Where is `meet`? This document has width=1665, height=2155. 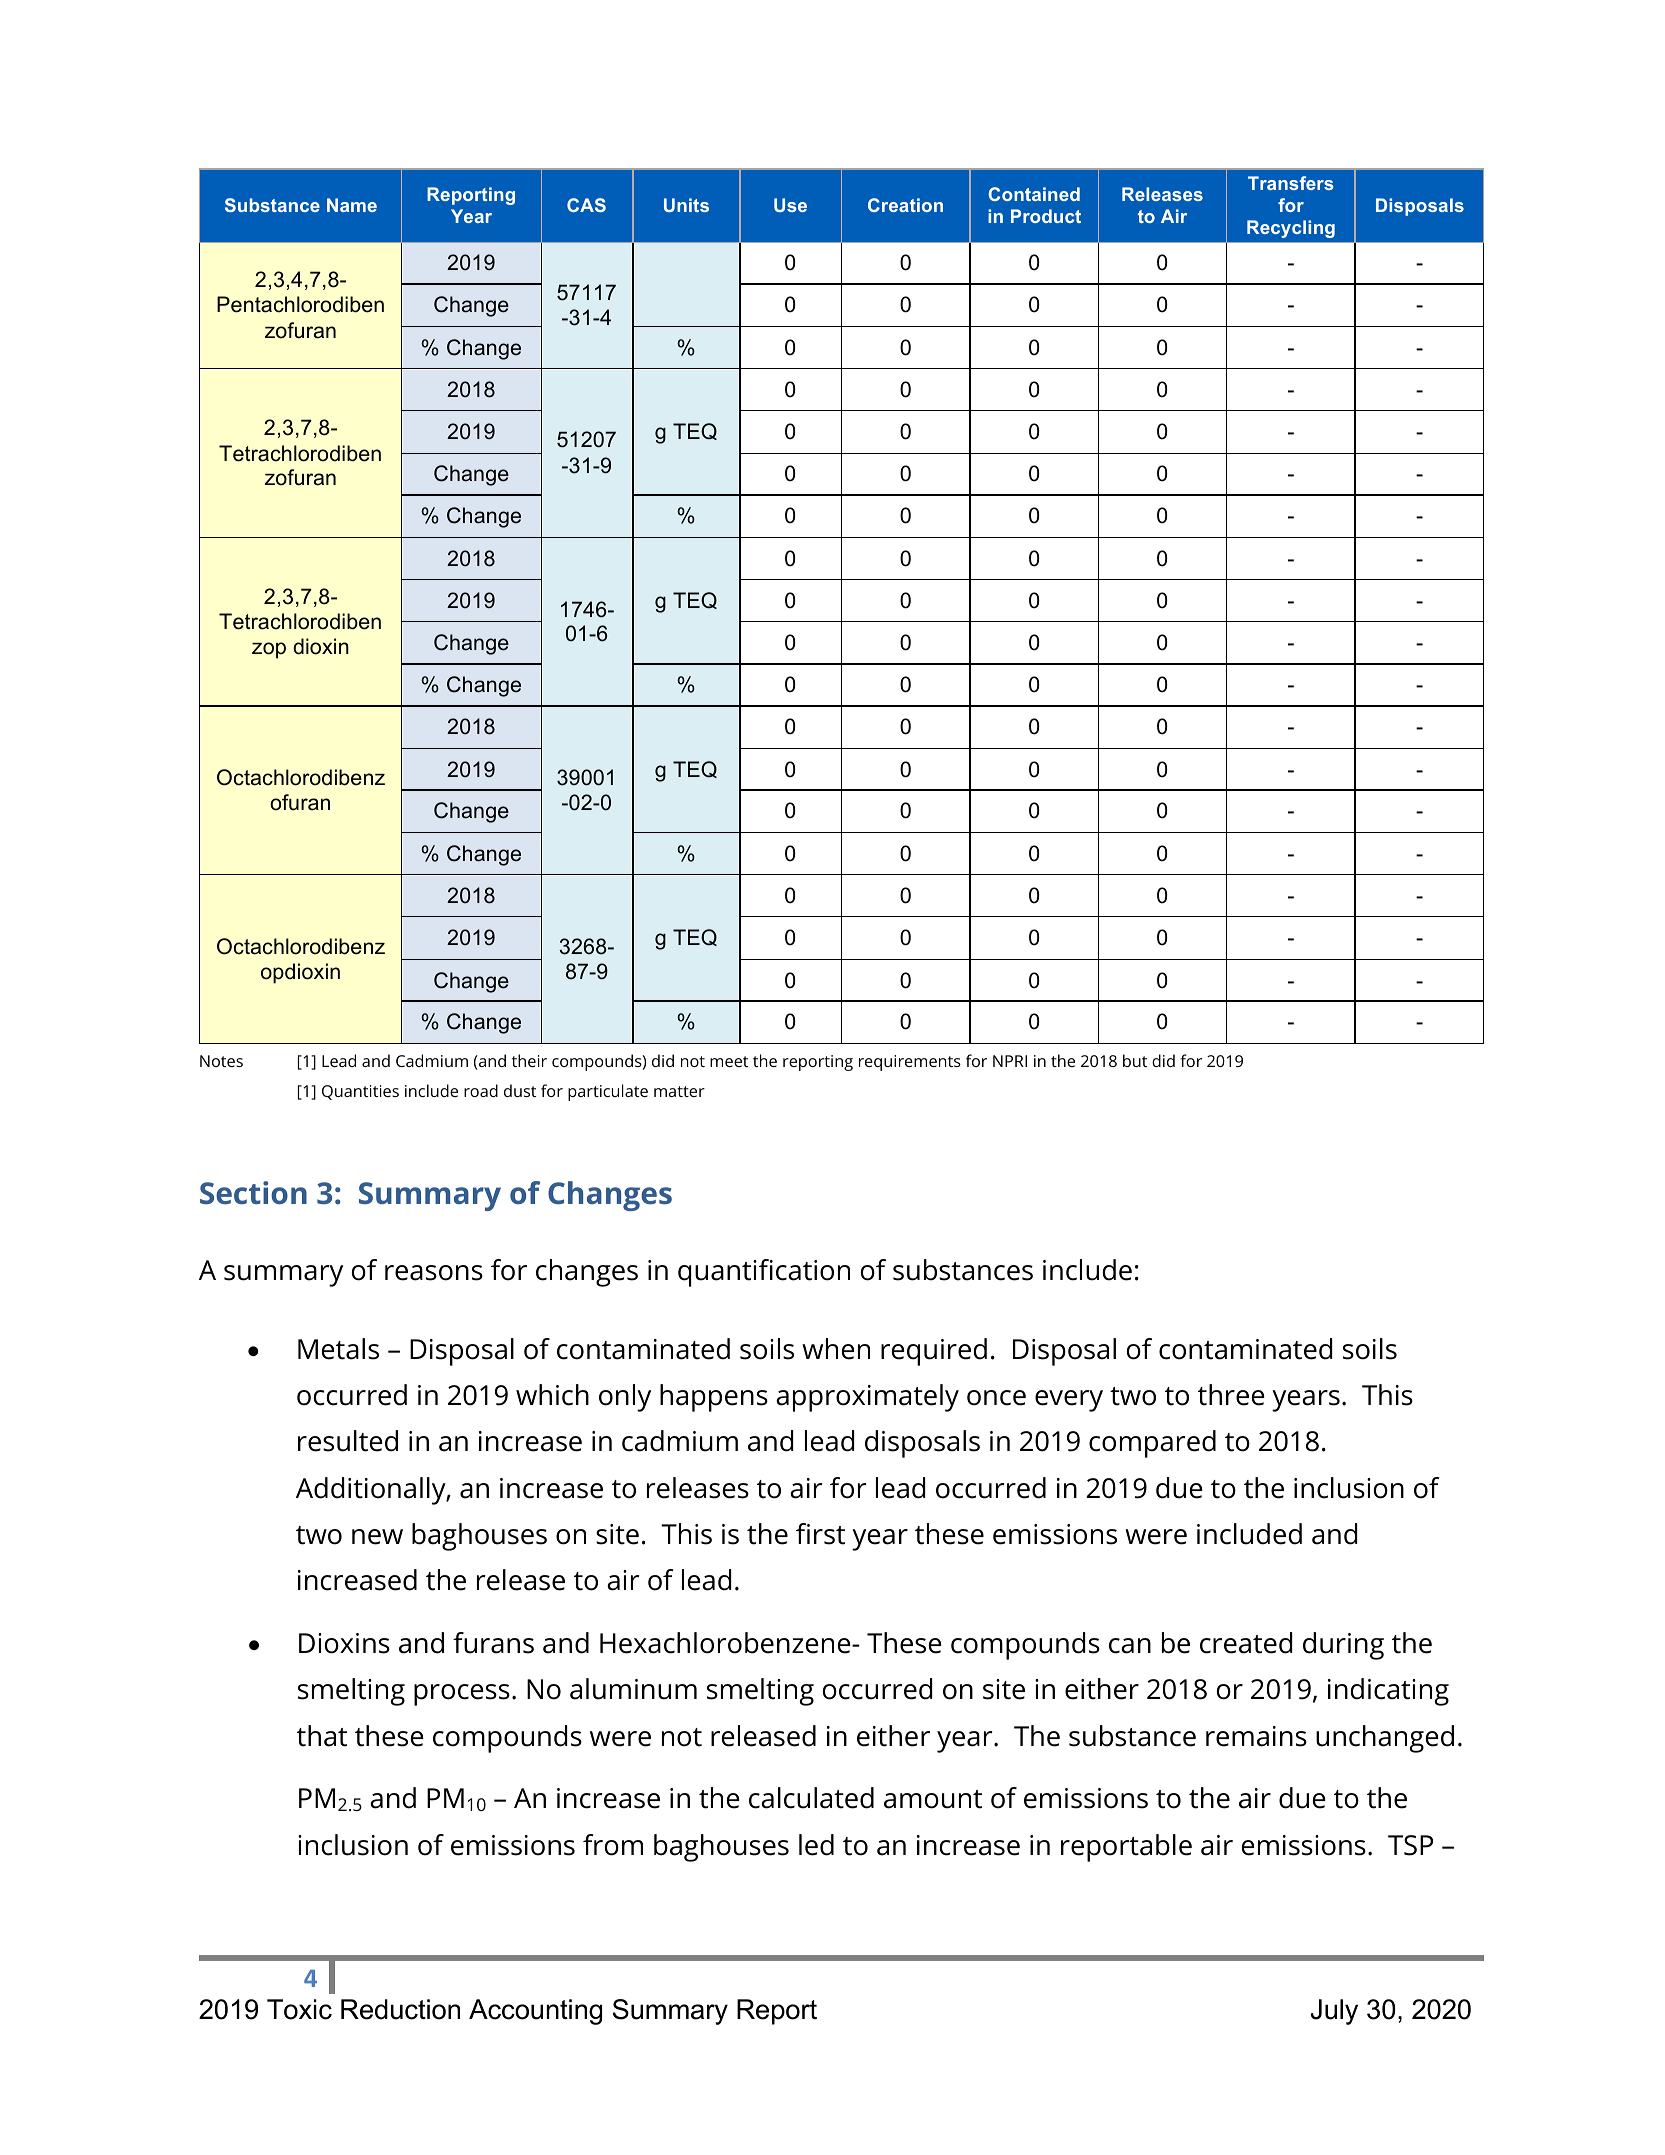
meet is located at coordinates (729, 1061).
